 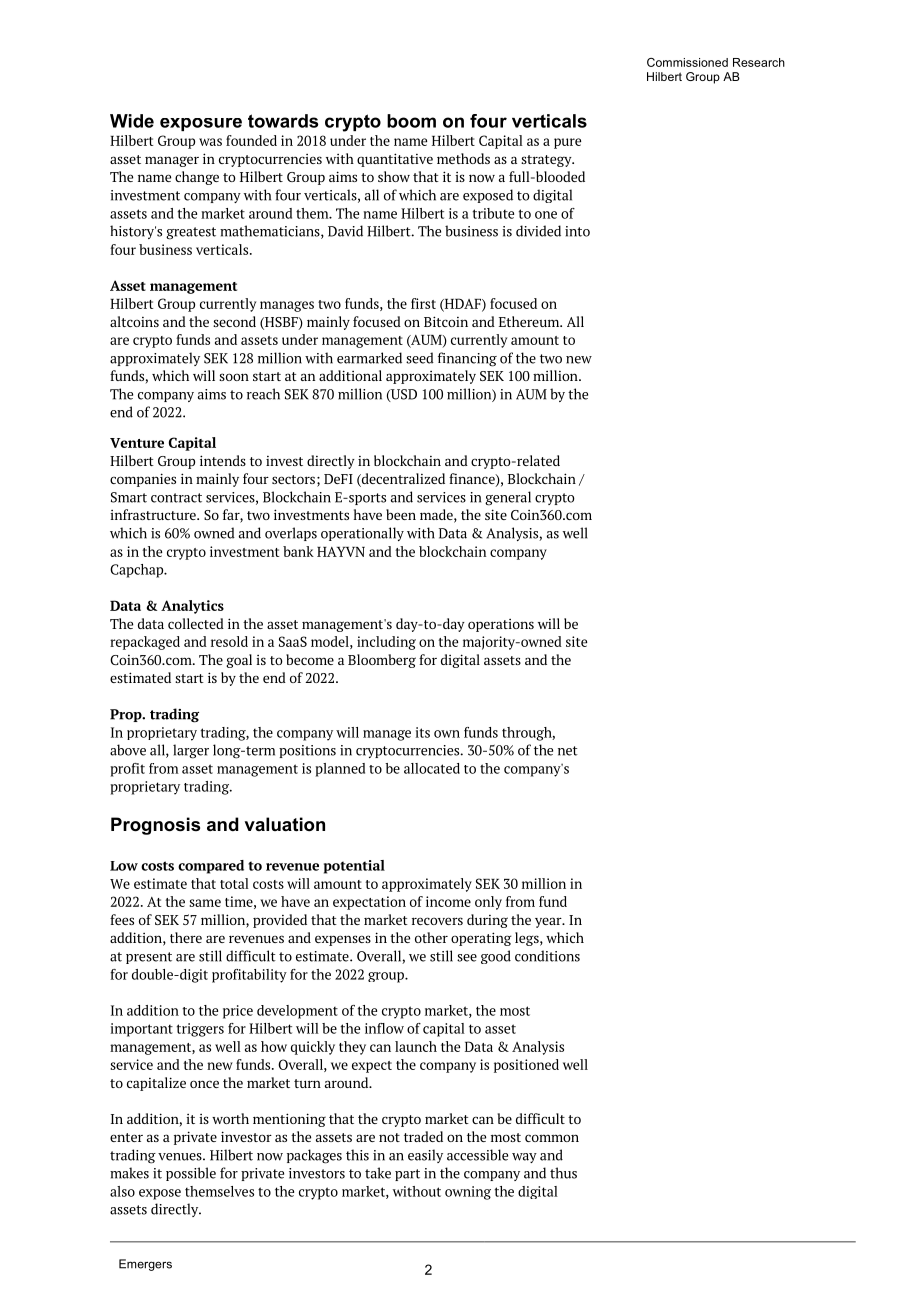 I want to click on Commissioned, so click(x=687, y=62).
